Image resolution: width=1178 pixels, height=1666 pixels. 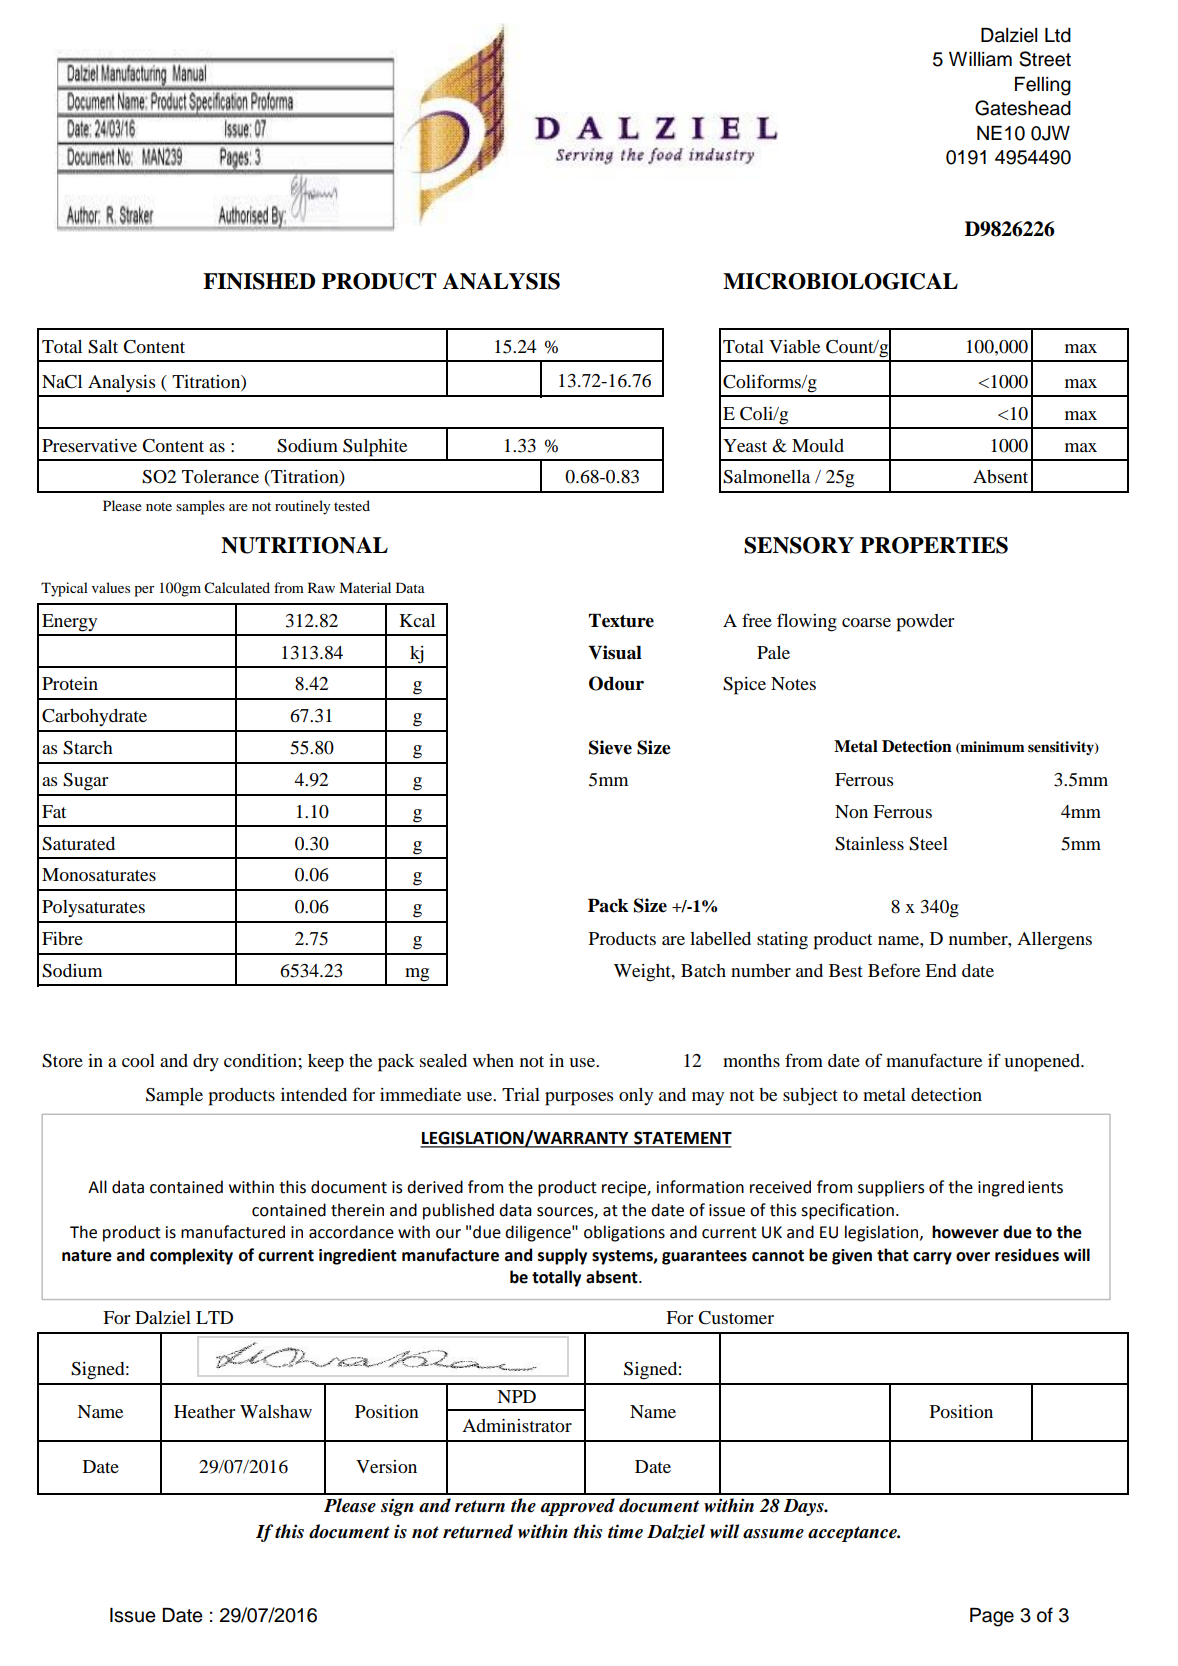 What do you see at coordinates (1023, 108) in the screenshot?
I see `Gateshead` at bounding box center [1023, 108].
